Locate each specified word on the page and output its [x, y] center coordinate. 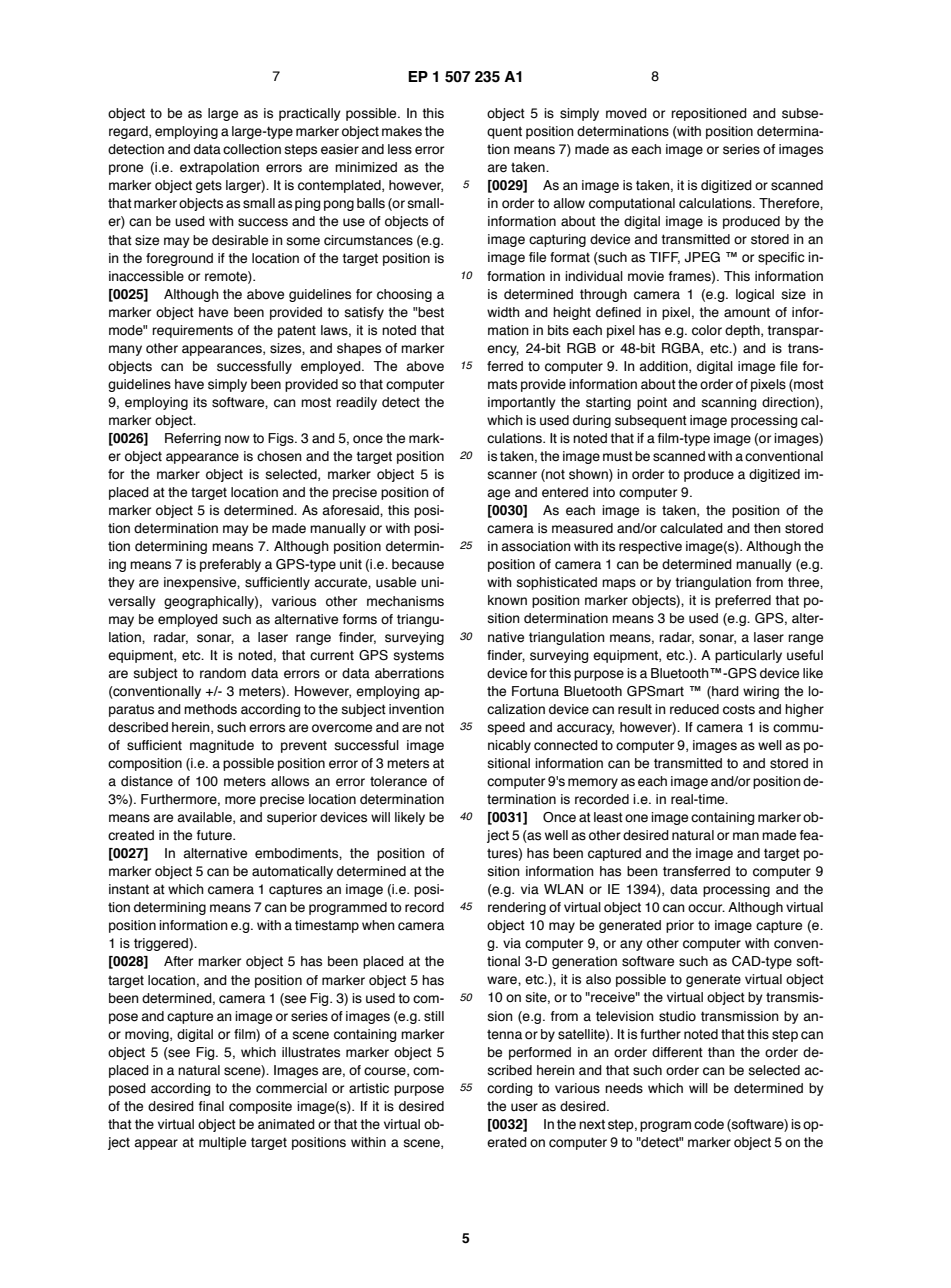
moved [626, 113]
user [524, 1107]
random [223, 673]
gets [209, 186]
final [211, 1106]
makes [402, 131]
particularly [748, 656]
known [507, 600]
